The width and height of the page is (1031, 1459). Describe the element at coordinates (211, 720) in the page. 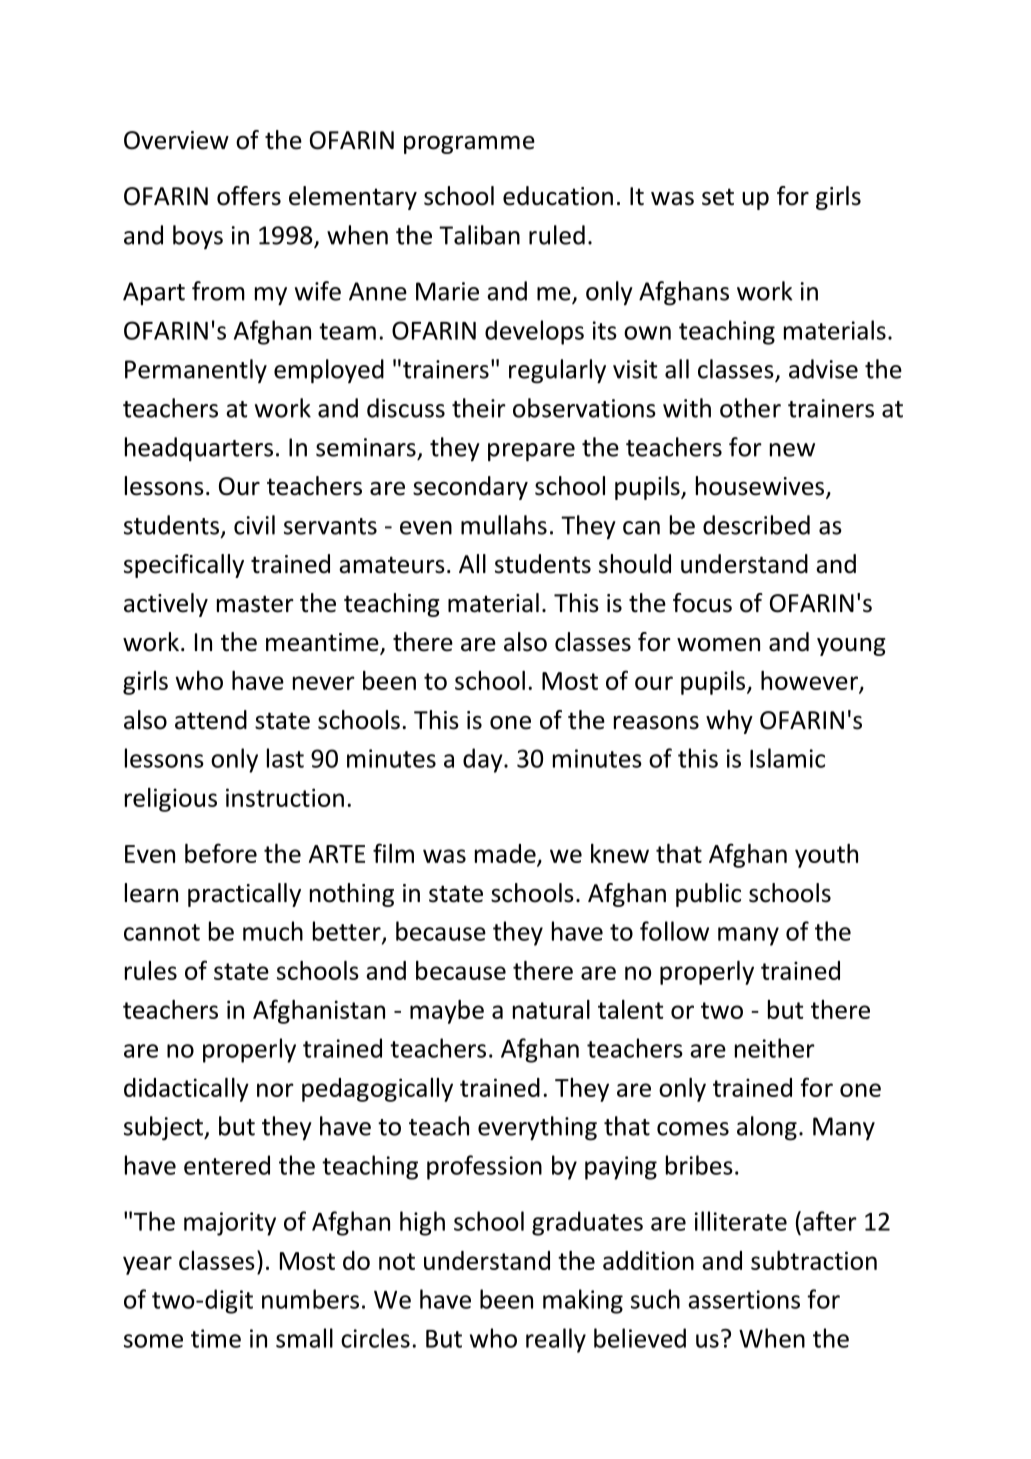

I see `attend` at that location.
